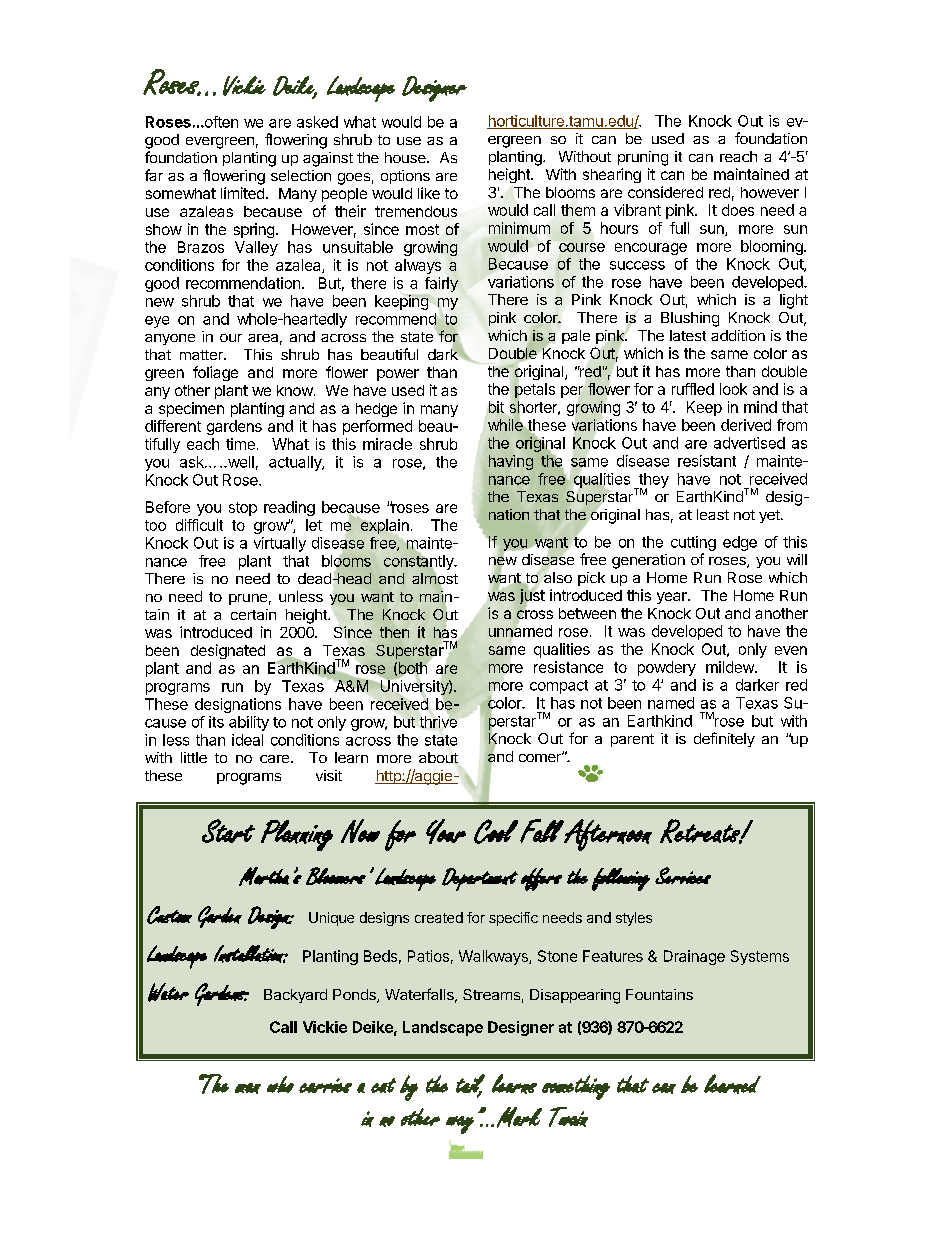 Image resolution: width=952 pixels, height=1233 pixels. Describe the element at coordinates (707, 461) in the screenshot. I see `resistant` at that location.
